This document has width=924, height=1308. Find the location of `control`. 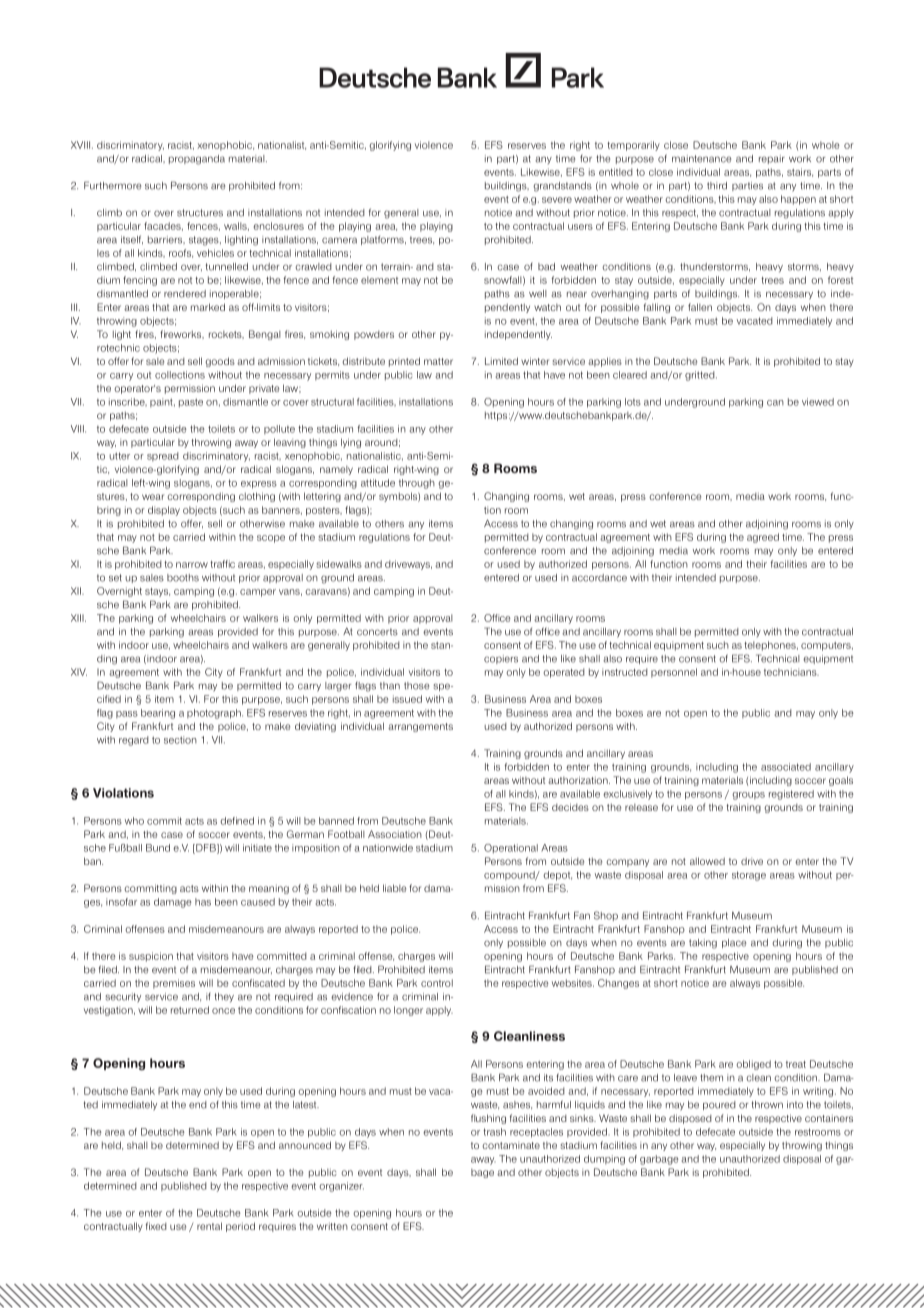

control is located at coordinates (437, 983).
